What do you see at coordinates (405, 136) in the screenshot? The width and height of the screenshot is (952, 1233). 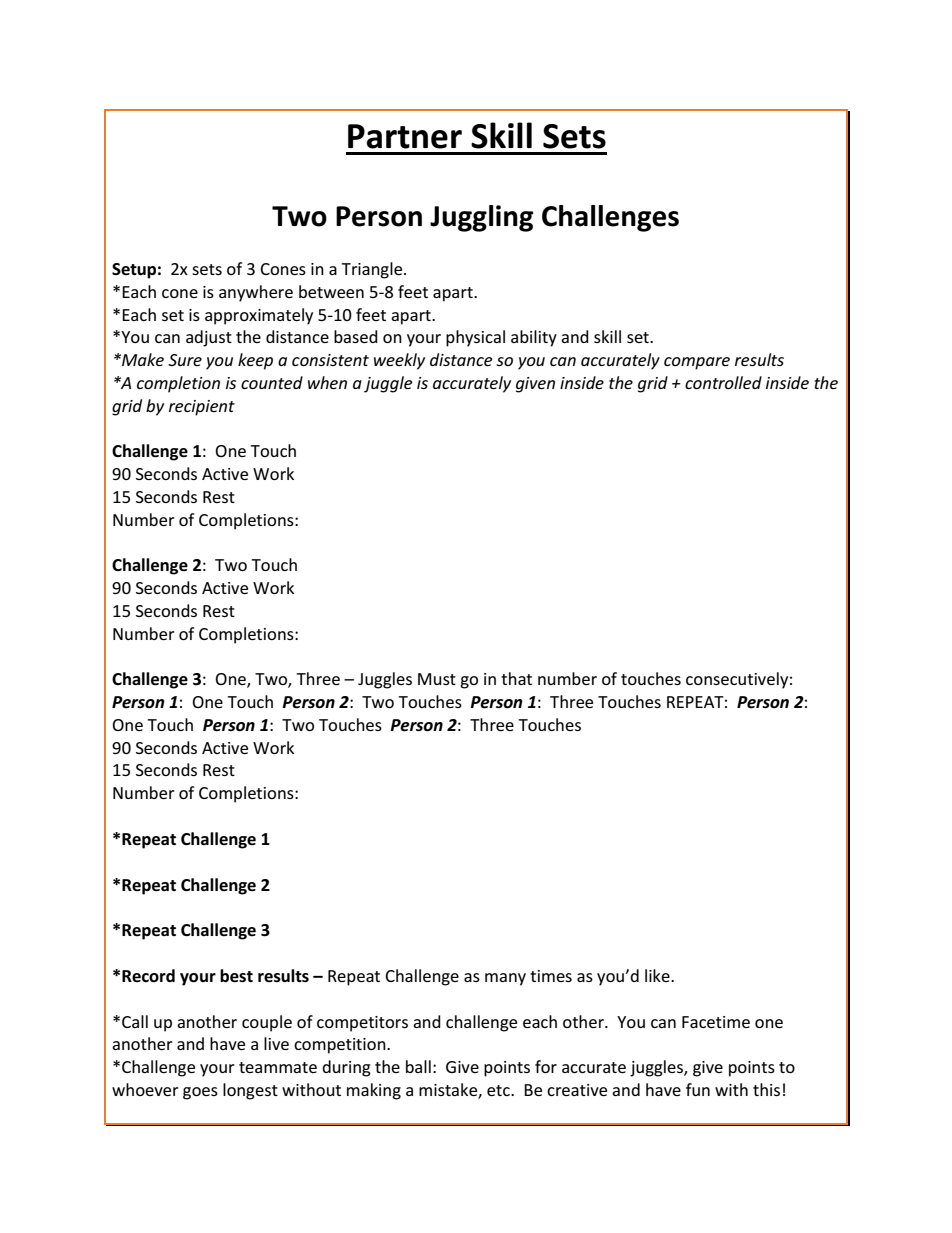 I see `Partner` at bounding box center [405, 136].
